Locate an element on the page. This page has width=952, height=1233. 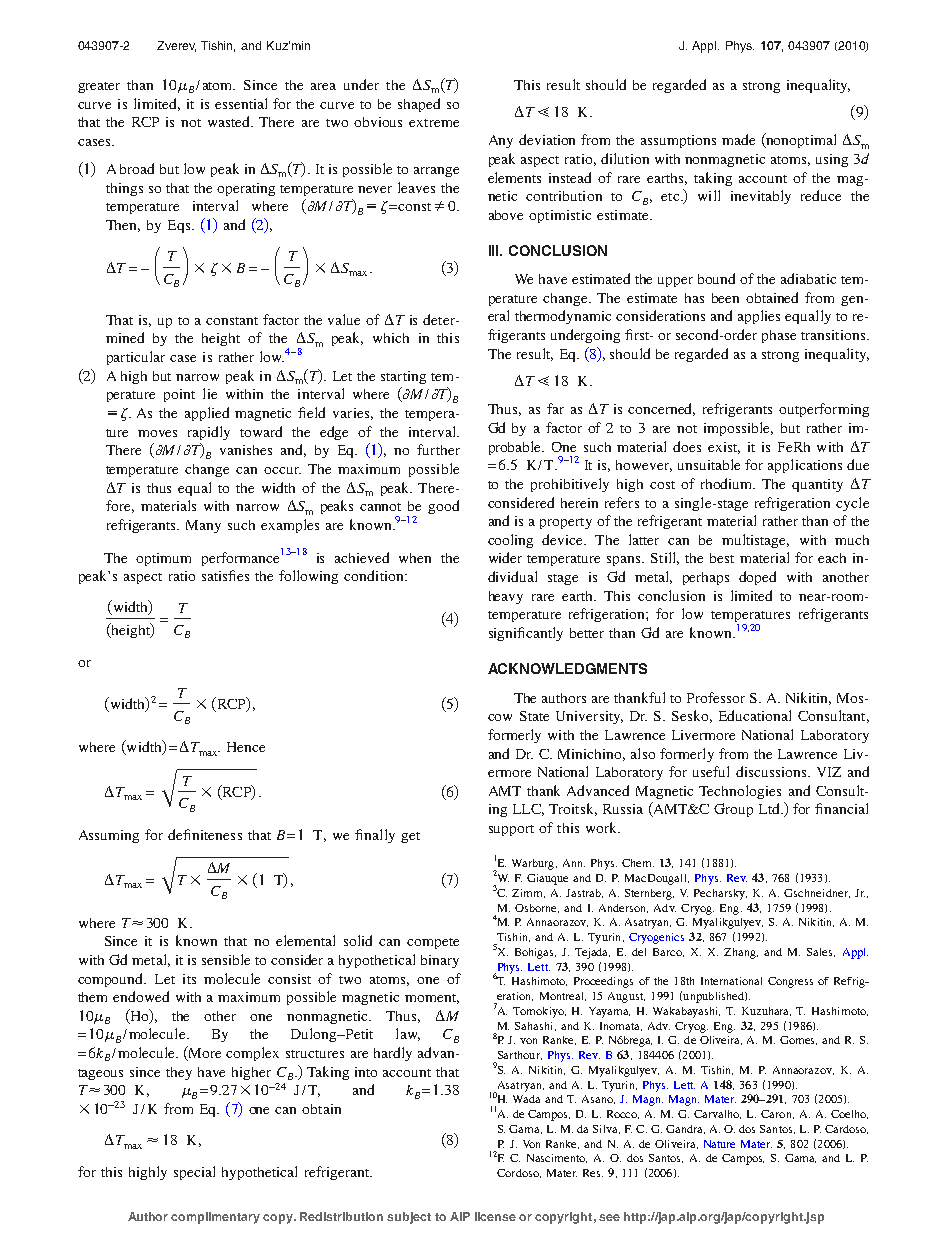
discussions is located at coordinates (772, 771).
